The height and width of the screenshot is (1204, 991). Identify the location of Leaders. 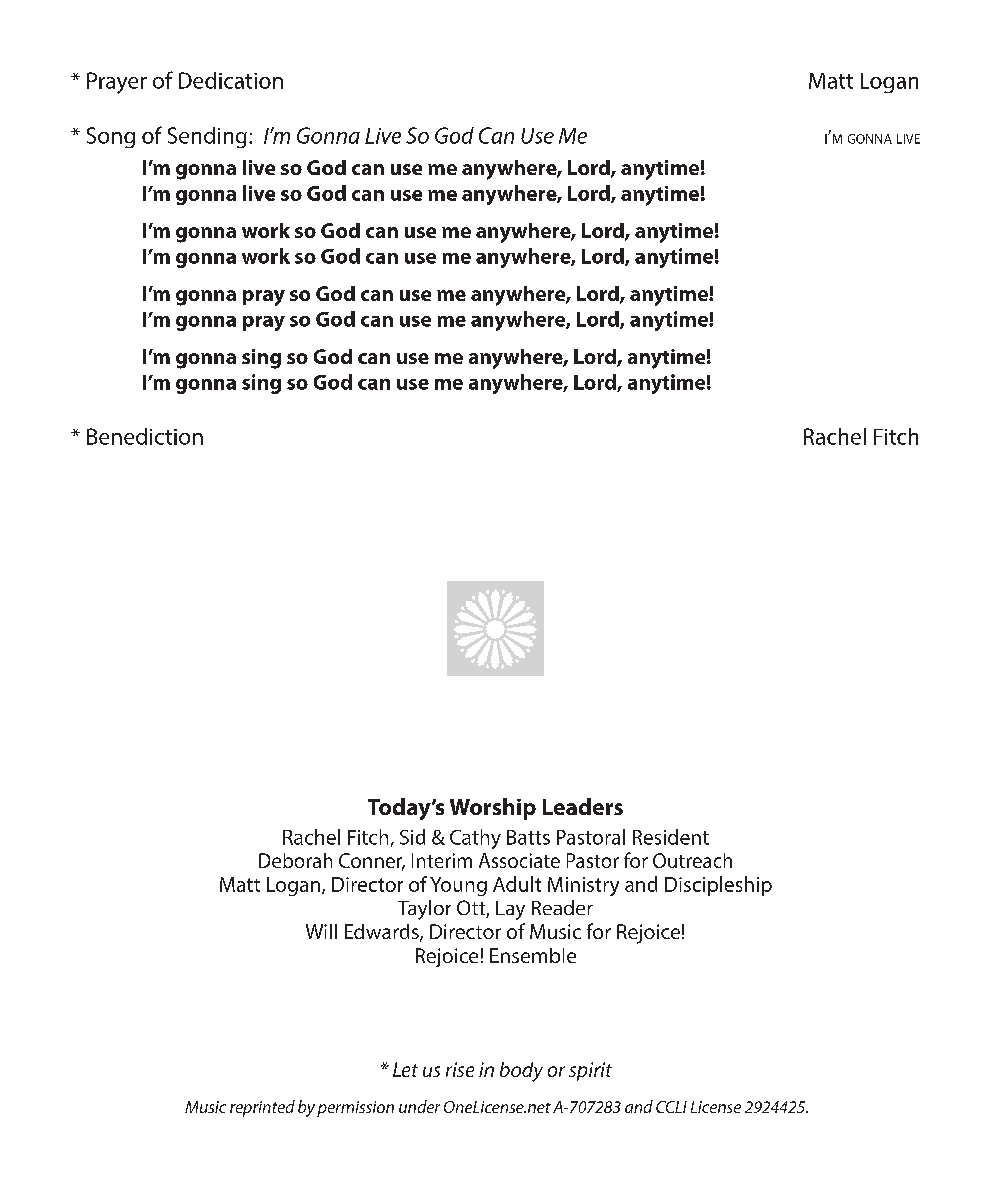
(583, 806).
